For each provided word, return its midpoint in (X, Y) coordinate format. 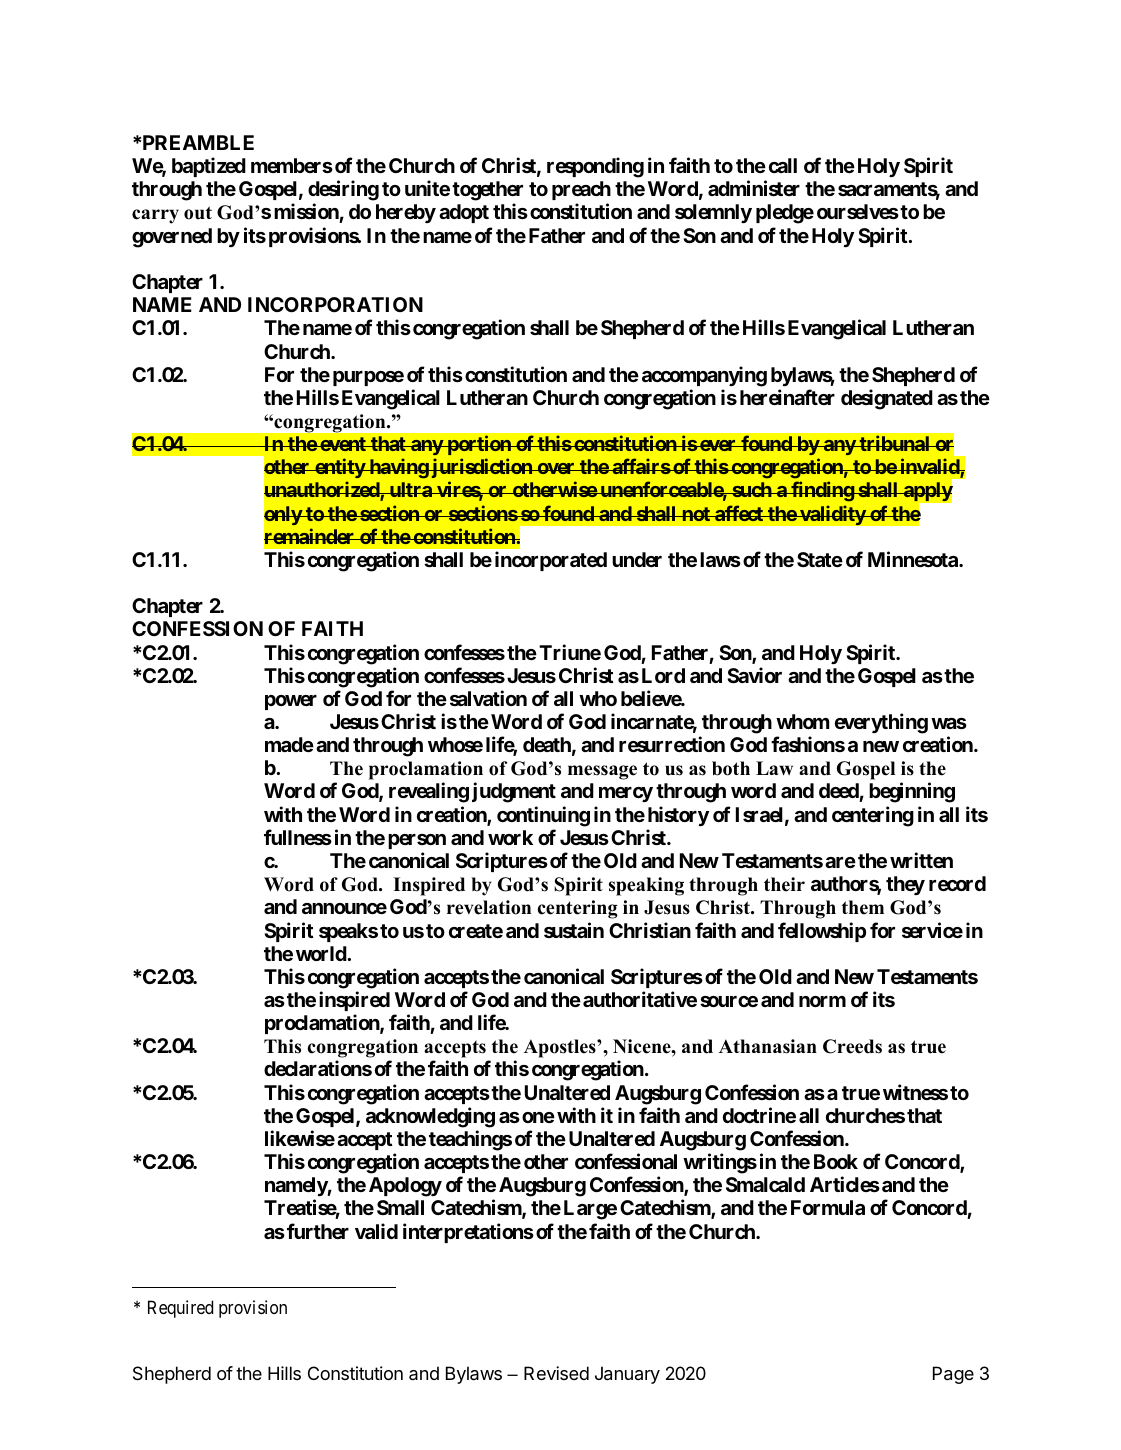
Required (180, 1309)
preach (581, 190)
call (783, 165)
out (198, 213)
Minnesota (914, 559)
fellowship (822, 932)
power (291, 702)
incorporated (551, 561)
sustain (574, 930)
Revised (556, 1373)
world (322, 953)
